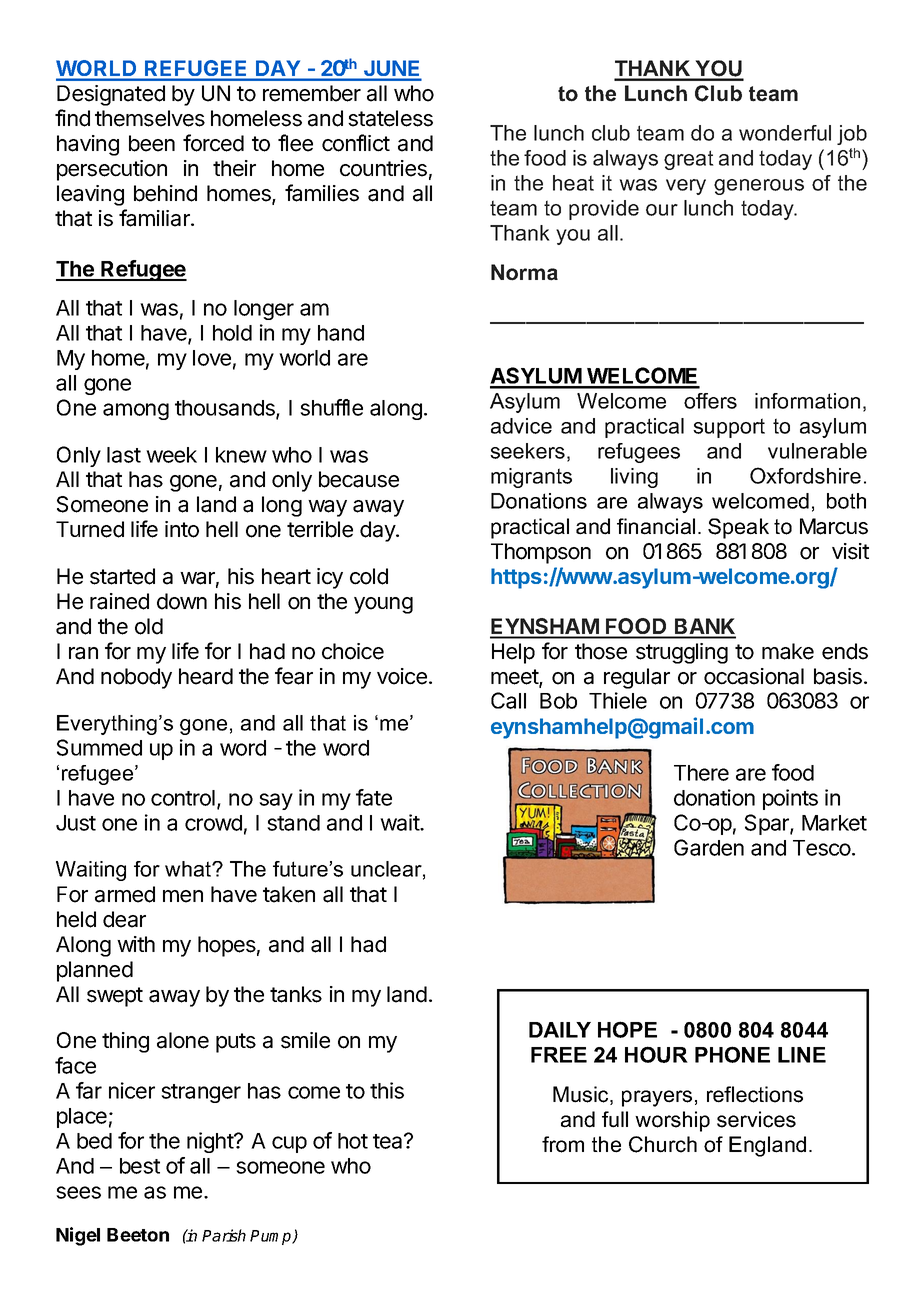 The image size is (924, 1308). What do you see at coordinates (754, 676) in the screenshot?
I see `occasional` at bounding box center [754, 676].
